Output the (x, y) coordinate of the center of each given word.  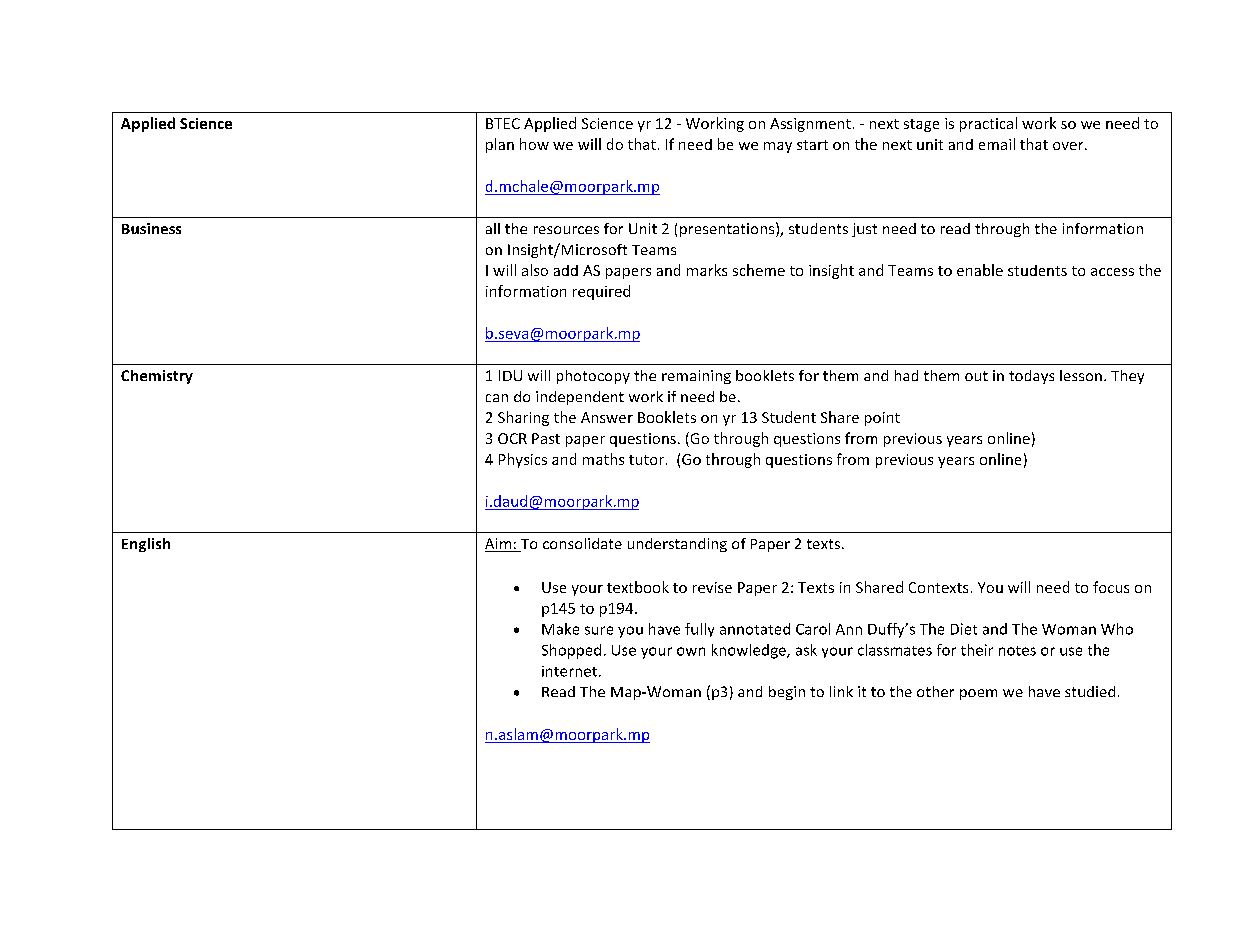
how (534, 144)
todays (1031, 377)
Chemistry (157, 377)
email (997, 144)
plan (500, 145)
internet (569, 671)
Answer (607, 417)
